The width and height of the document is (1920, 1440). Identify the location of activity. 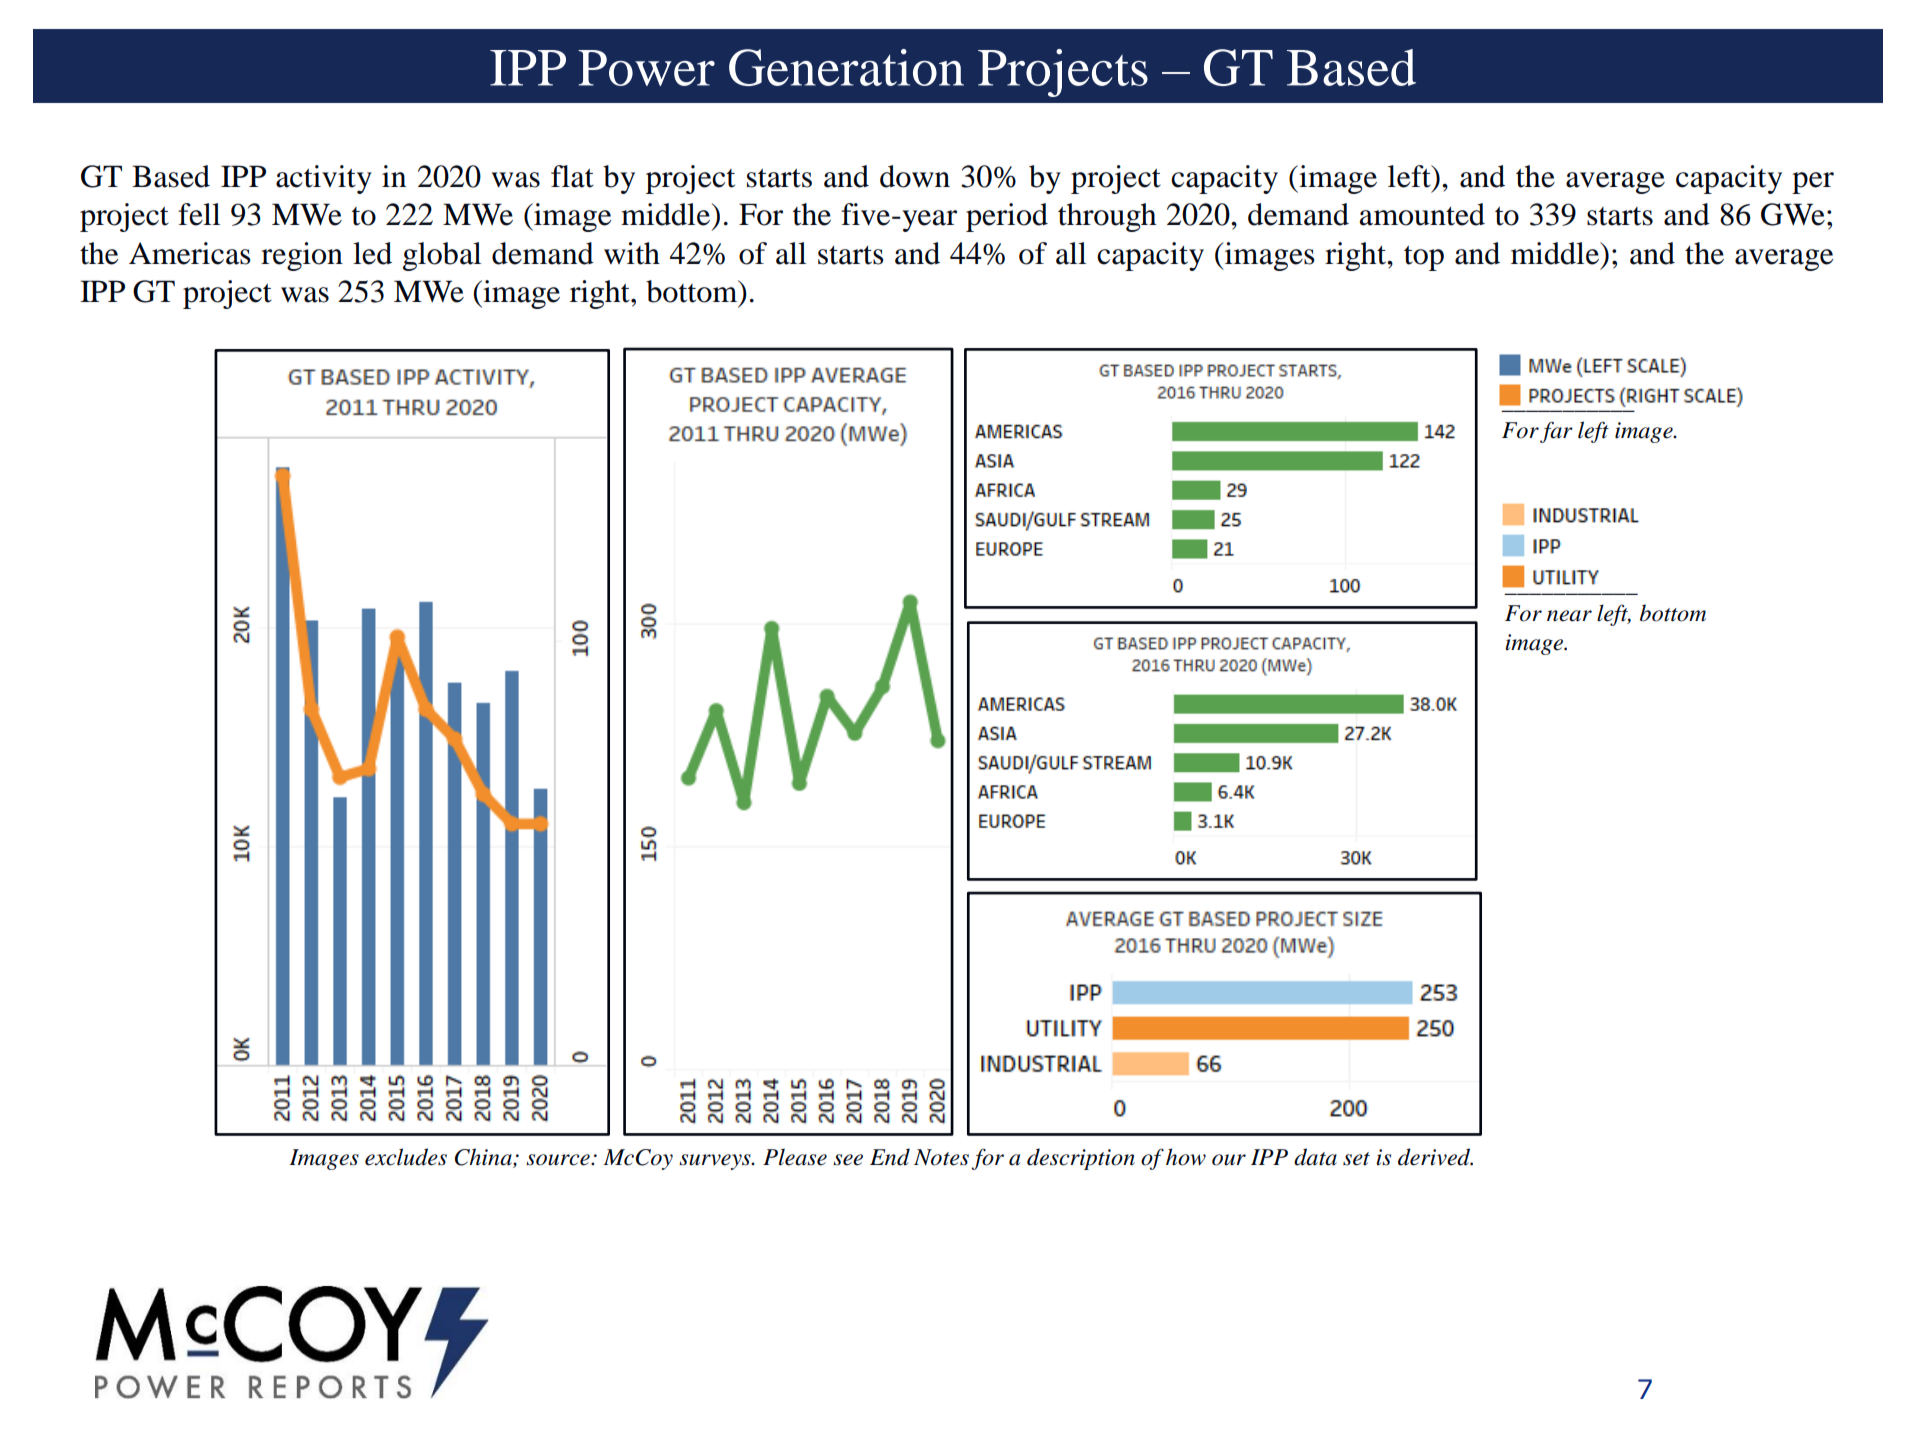
(324, 179).
